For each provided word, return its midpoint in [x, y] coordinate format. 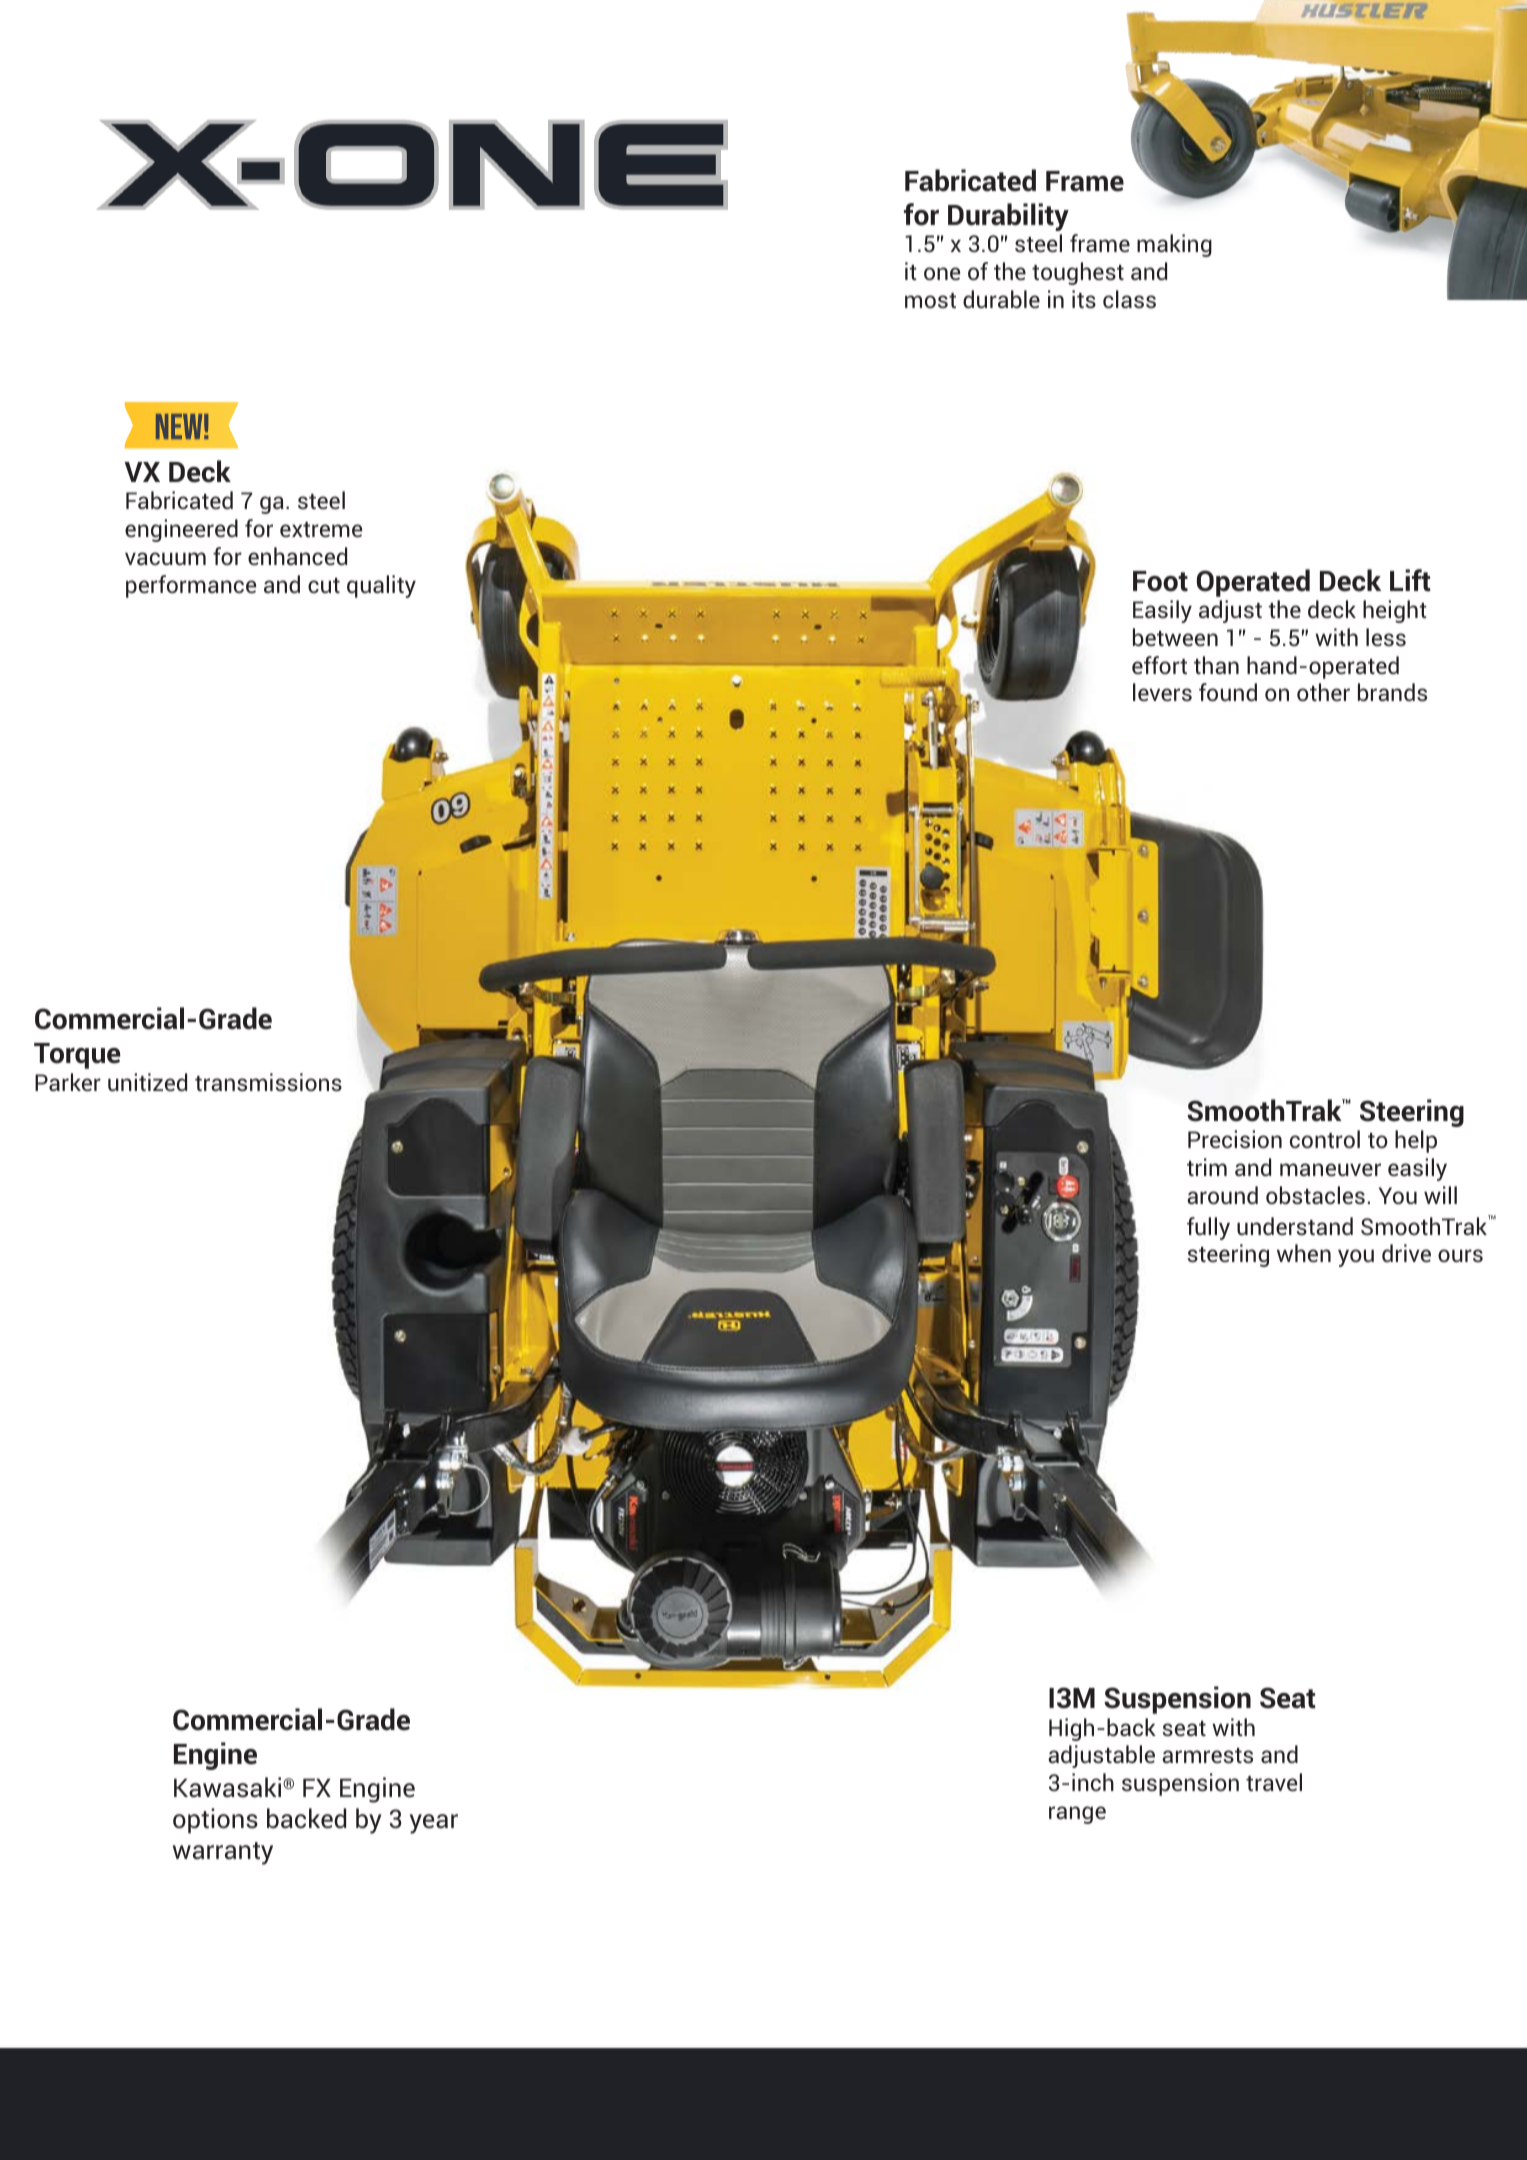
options [215, 1821]
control [1325, 1139]
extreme [321, 530]
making [1174, 245]
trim [1207, 1167]
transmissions [268, 1082]
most [930, 300]
